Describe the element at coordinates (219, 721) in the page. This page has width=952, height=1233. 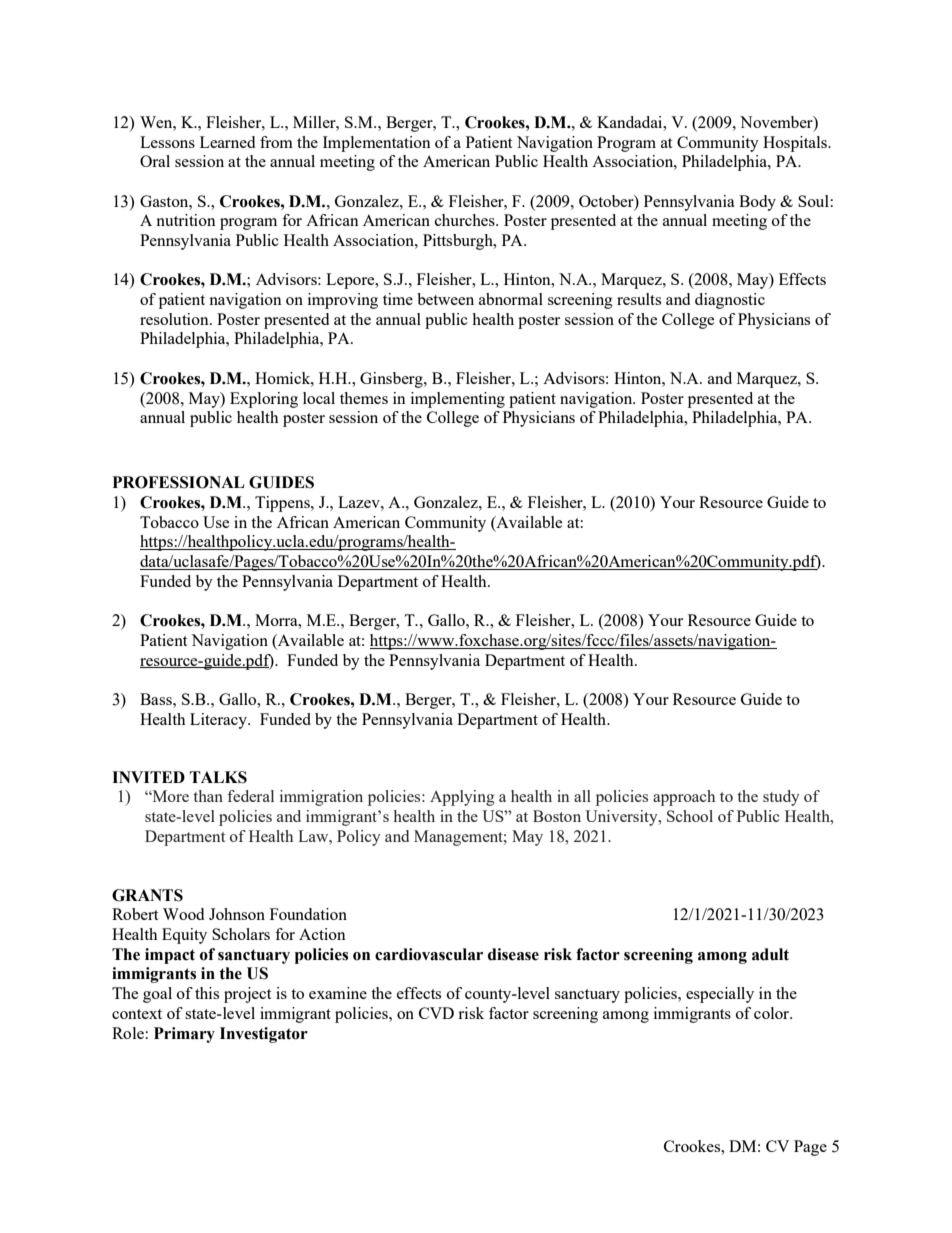
I see `Literacy` at that location.
